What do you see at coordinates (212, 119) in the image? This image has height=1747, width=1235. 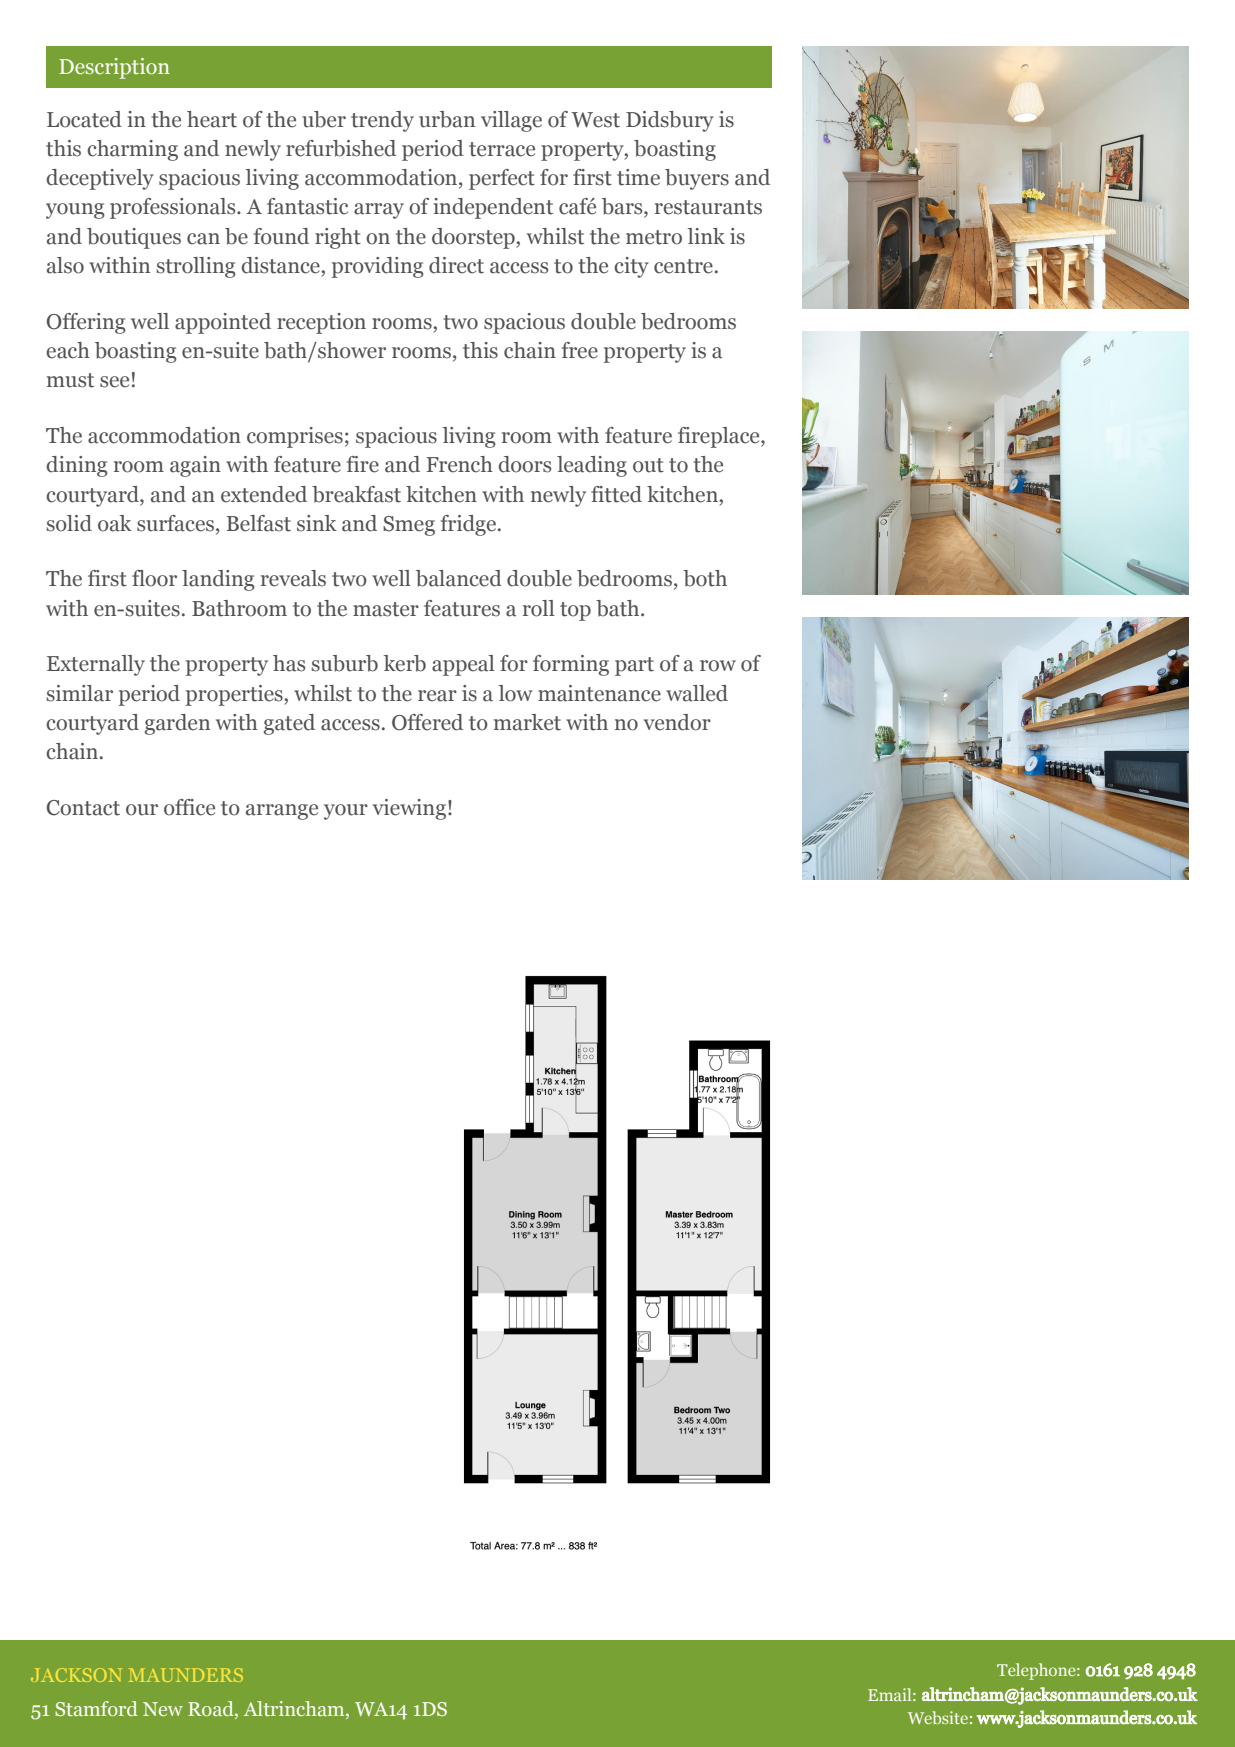 I see `heart` at bounding box center [212, 119].
